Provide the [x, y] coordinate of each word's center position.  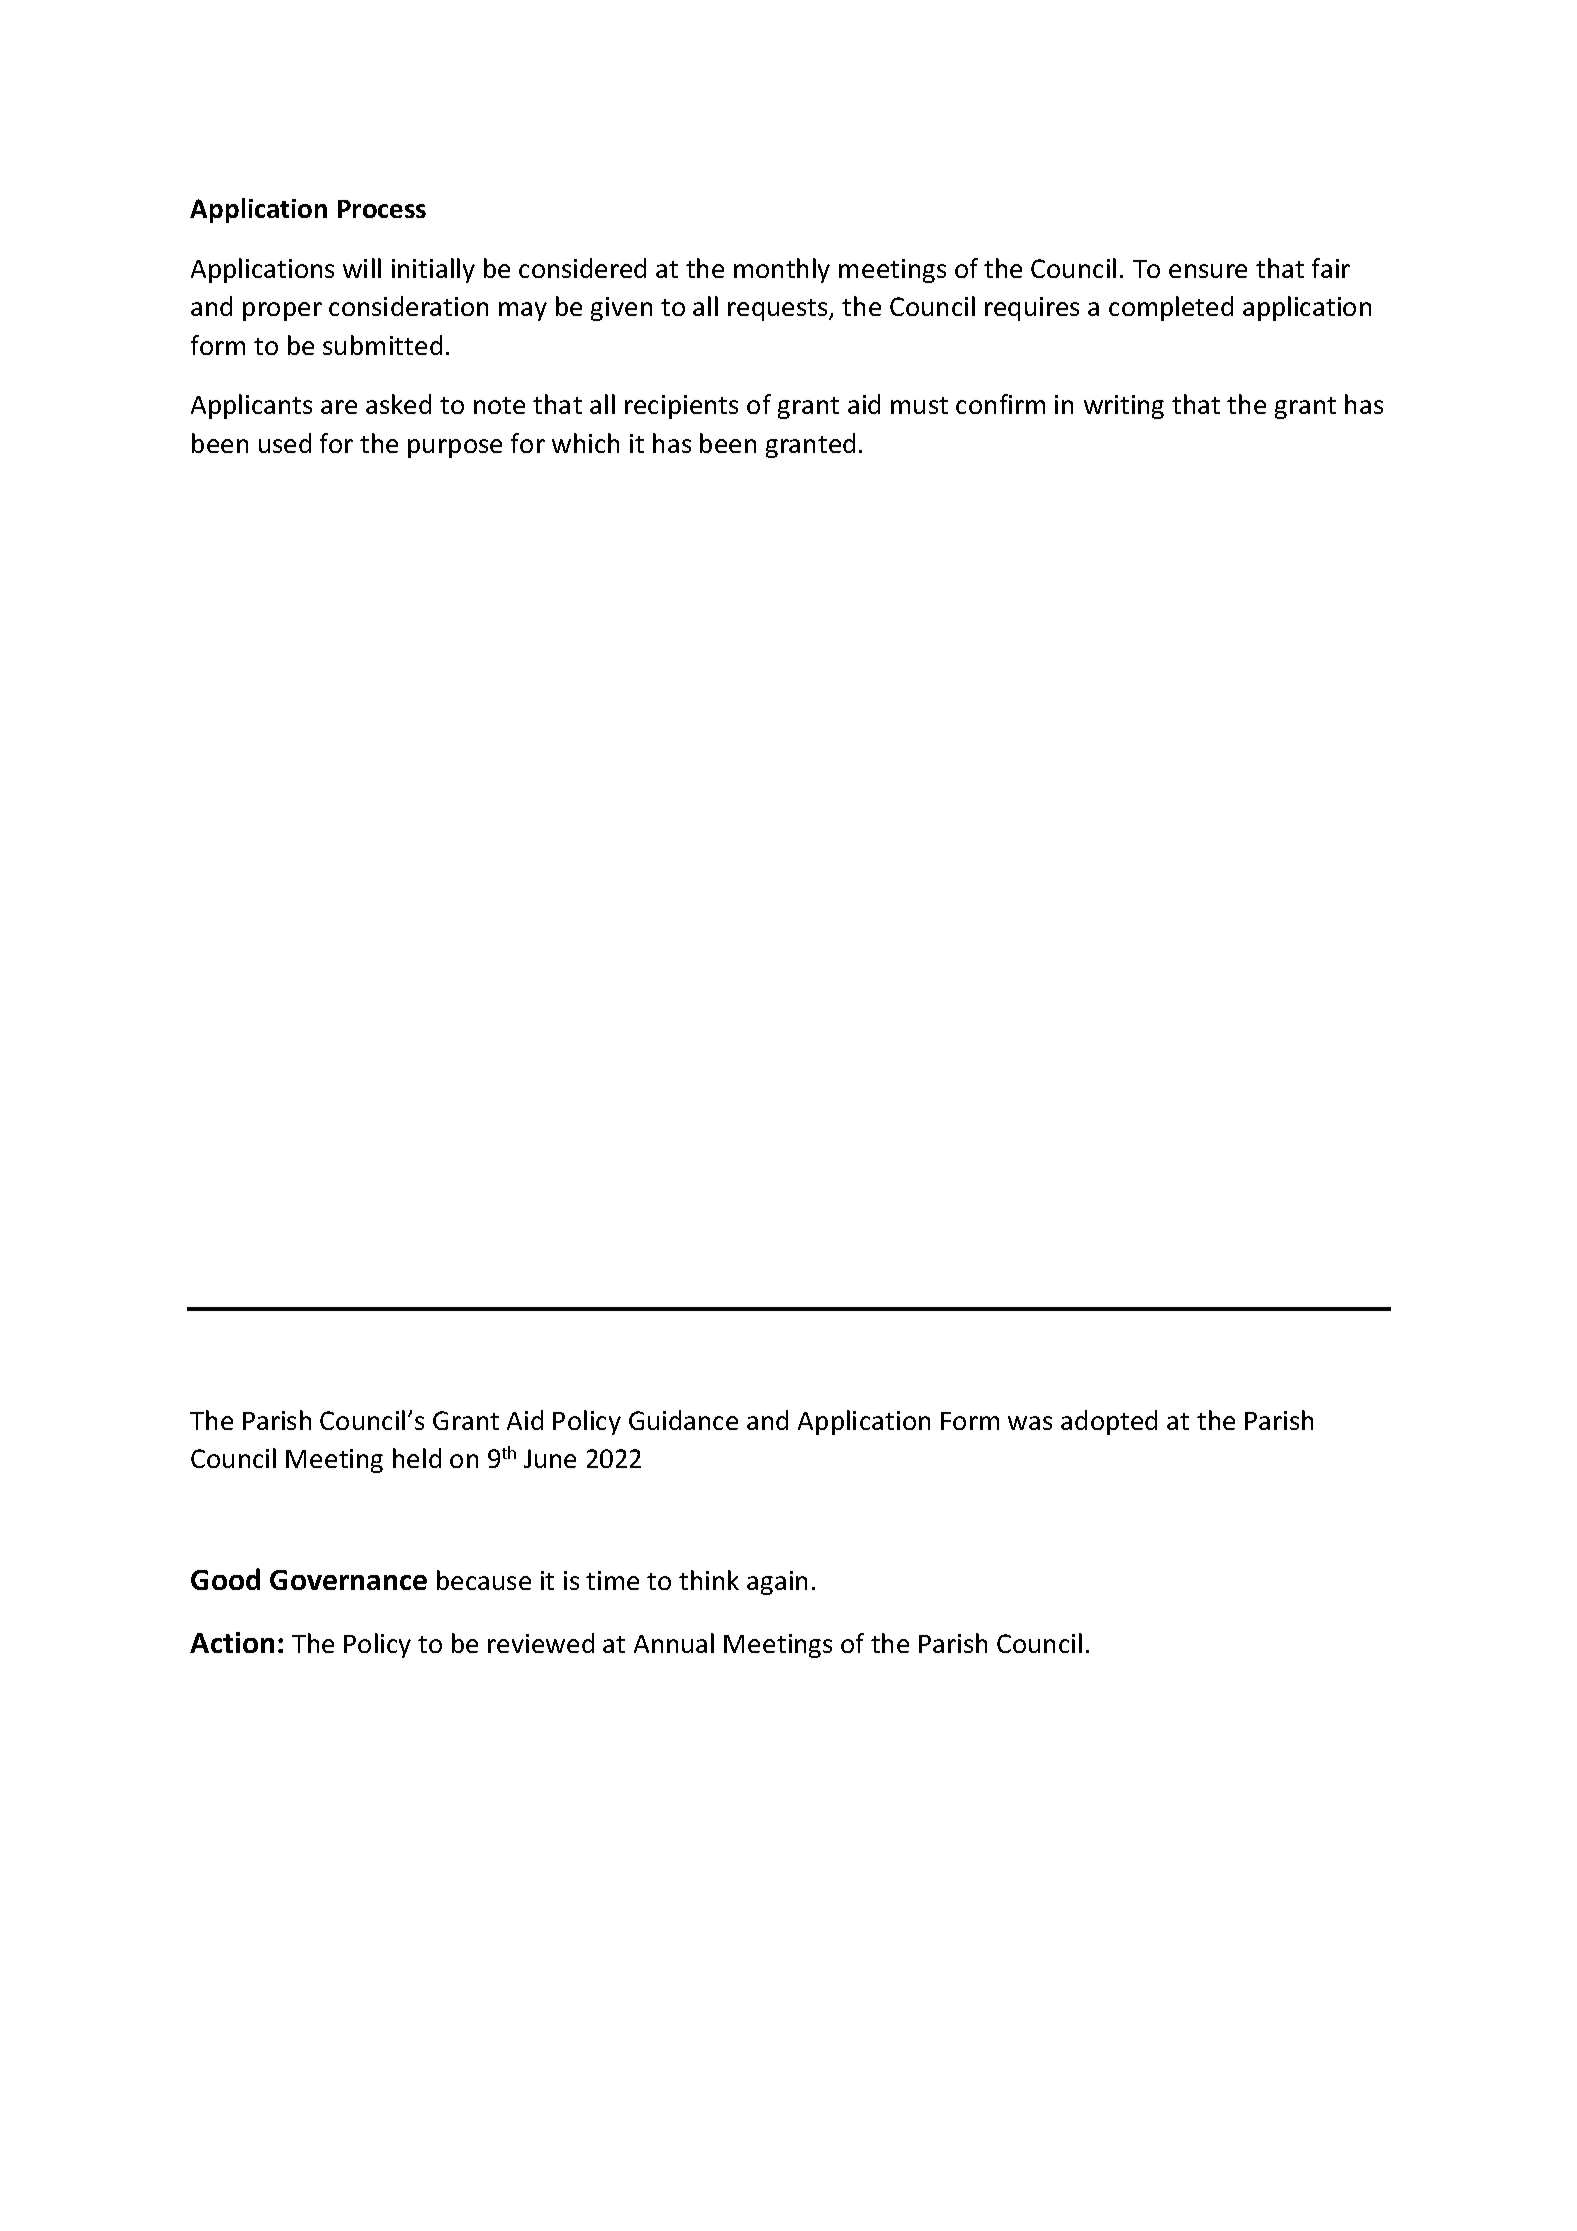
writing [1124, 407]
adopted [1109, 1422]
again [777, 1583]
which [585, 443]
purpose [455, 448]
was [1030, 1423]
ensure [1208, 271]
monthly [782, 270]
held [417, 1458]
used [285, 443]
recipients [681, 407]
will [362, 268]
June [550, 1458]
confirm [1000, 404]
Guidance [683, 1420]
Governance [348, 1580]
